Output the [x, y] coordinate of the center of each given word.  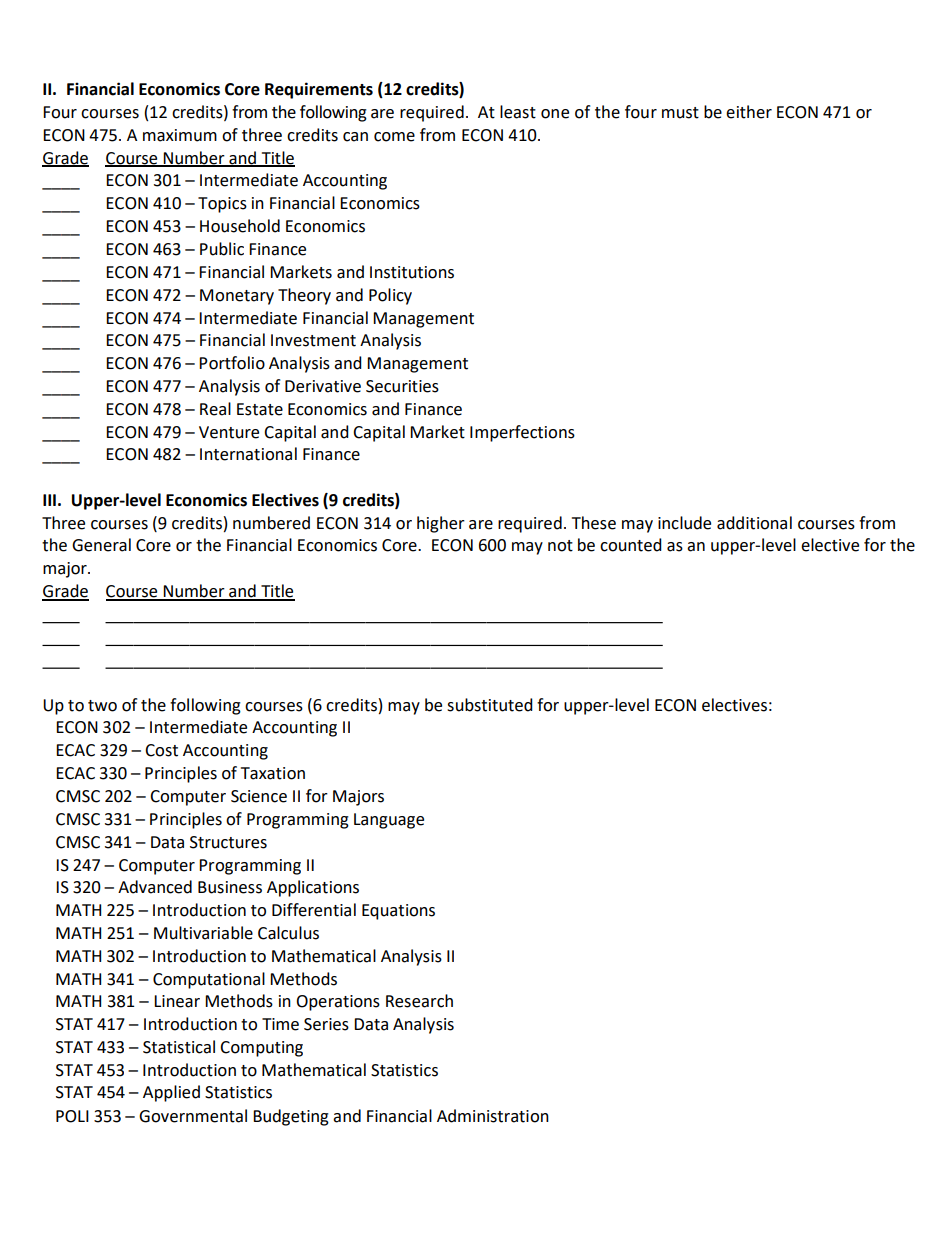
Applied [171, 1093]
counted [631, 545]
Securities [402, 386]
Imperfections [522, 433]
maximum [180, 135]
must [680, 113]
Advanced [155, 887]
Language [389, 821]
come [394, 137]
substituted [490, 705]
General [101, 545]
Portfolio [232, 363]
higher [441, 524]
